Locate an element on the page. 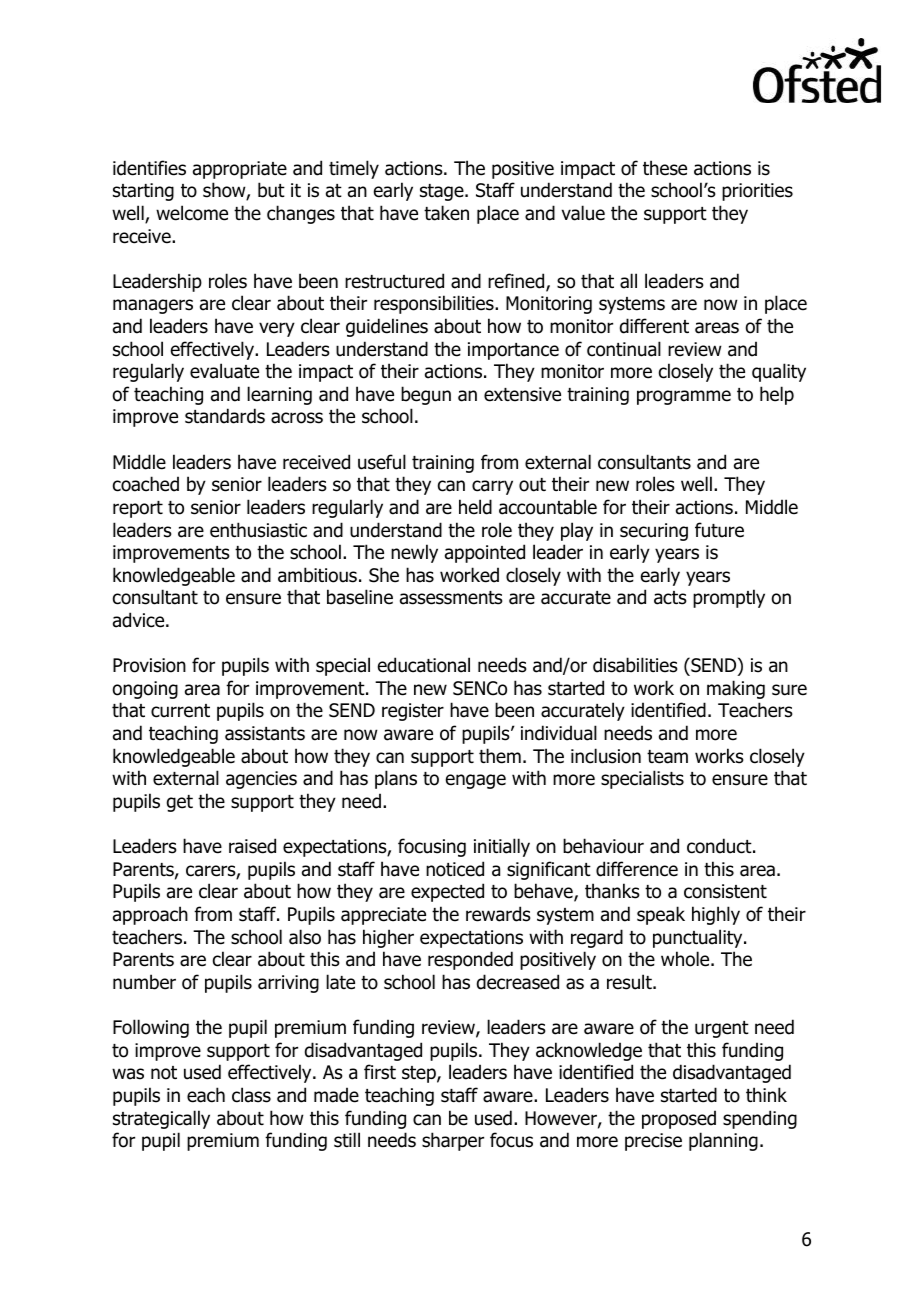  these is located at coordinates (665, 168).
